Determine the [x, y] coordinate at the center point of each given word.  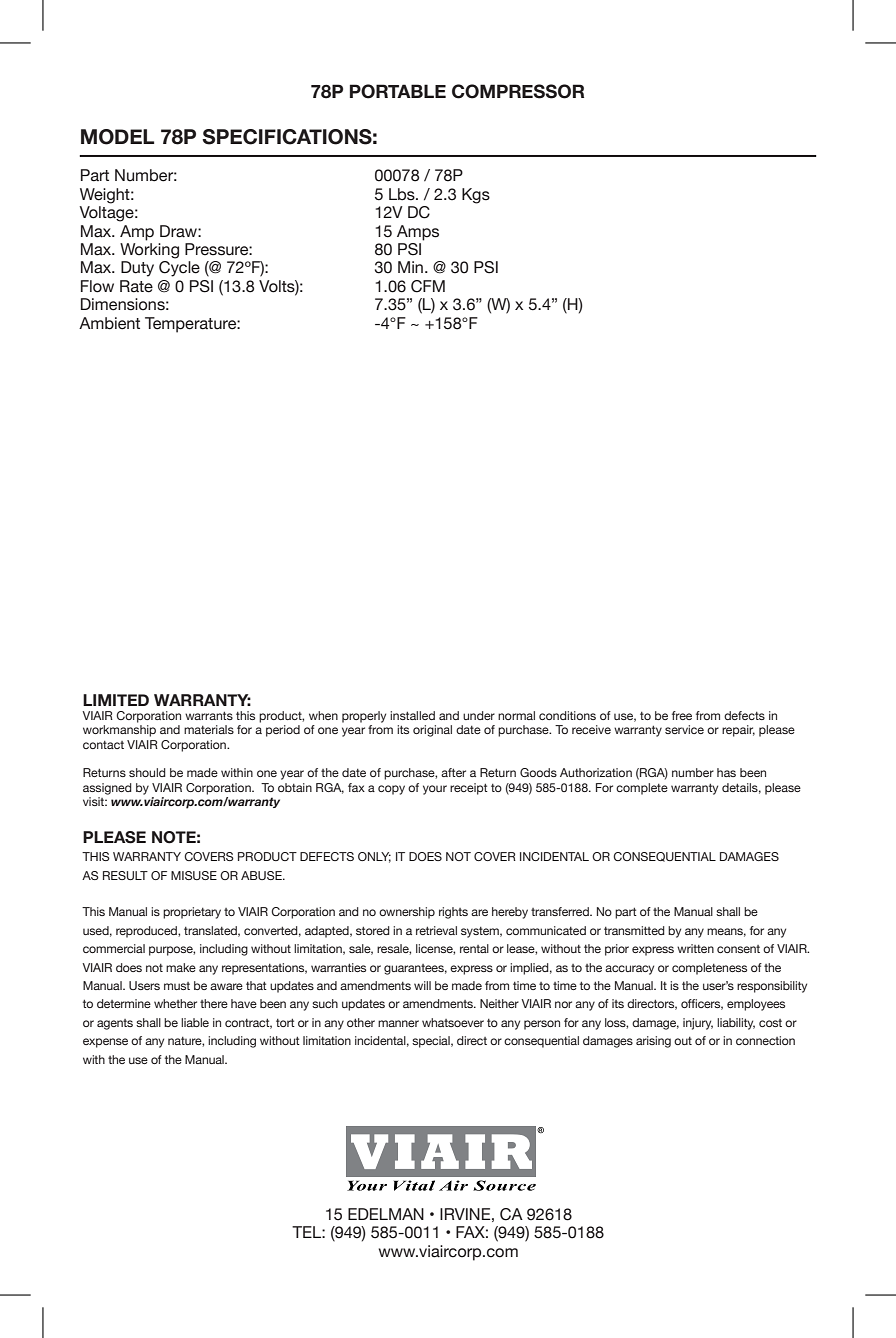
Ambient [109, 323]
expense [105, 1043]
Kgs [476, 196]
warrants [209, 716]
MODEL [117, 137]
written [695, 948]
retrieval [436, 930]
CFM [428, 286]
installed [412, 715]
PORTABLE [398, 91]
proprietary [192, 913]
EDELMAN [386, 1214]
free [682, 715]
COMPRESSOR [518, 91]
